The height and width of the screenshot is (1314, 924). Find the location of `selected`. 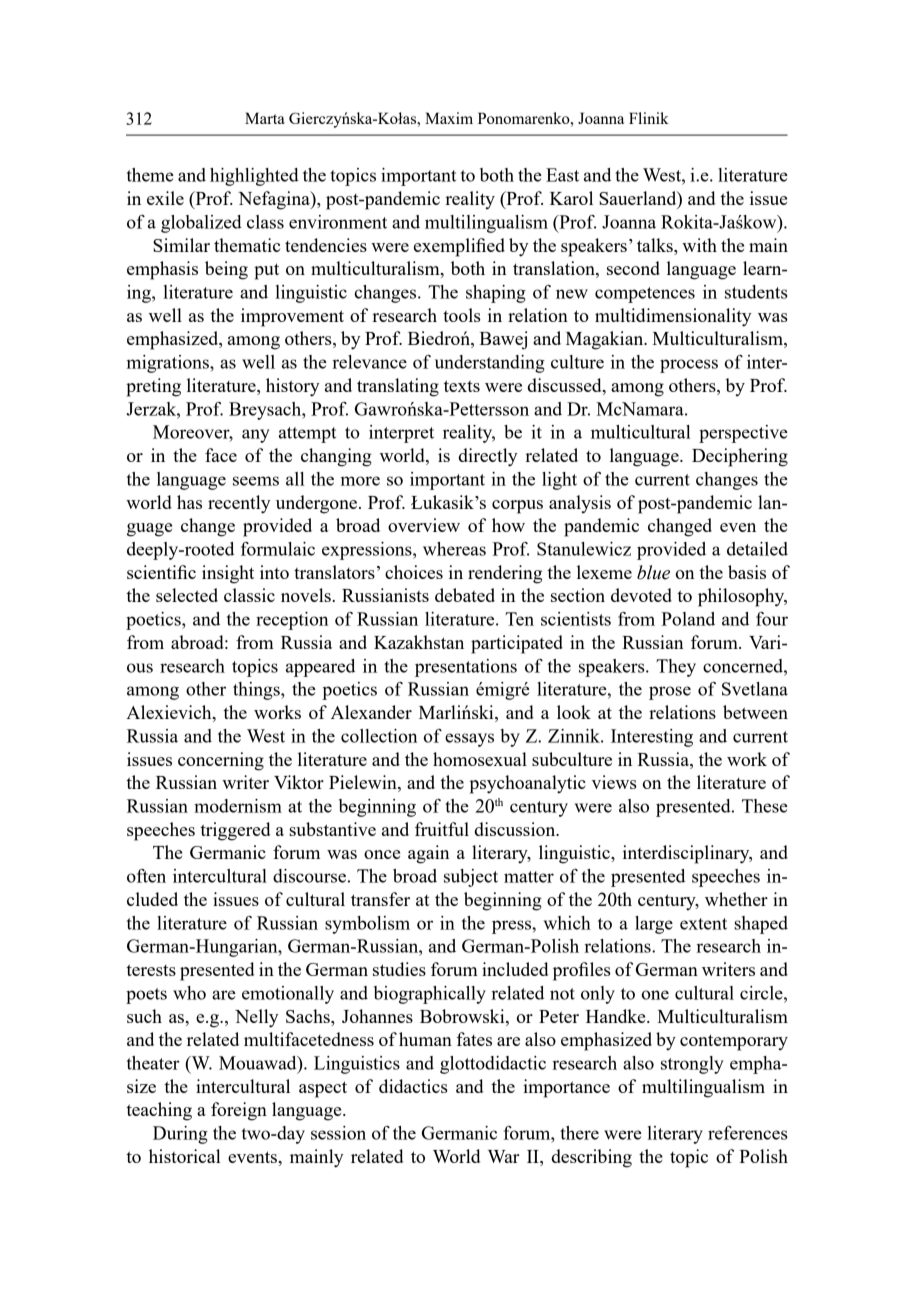

selected is located at coordinates (187, 595).
